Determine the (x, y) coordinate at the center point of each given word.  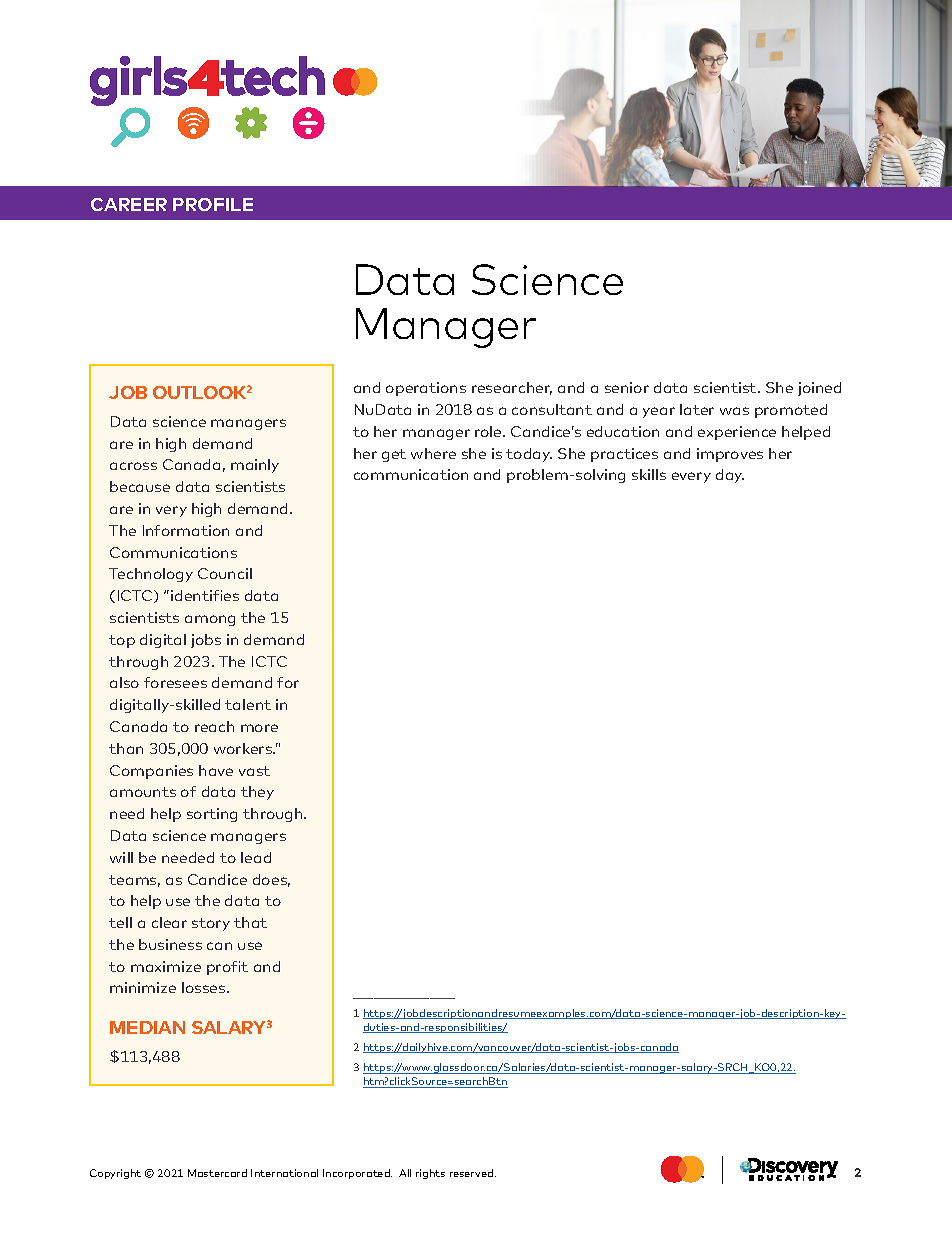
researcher (512, 388)
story (211, 924)
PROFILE (213, 204)
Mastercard (217, 1173)
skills (649, 474)
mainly (255, 466)
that (250, 922)
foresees (175, 682)
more (259, 728)
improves (730, 455)
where (433, 453)
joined (819, 389)
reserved (473, 1173)
